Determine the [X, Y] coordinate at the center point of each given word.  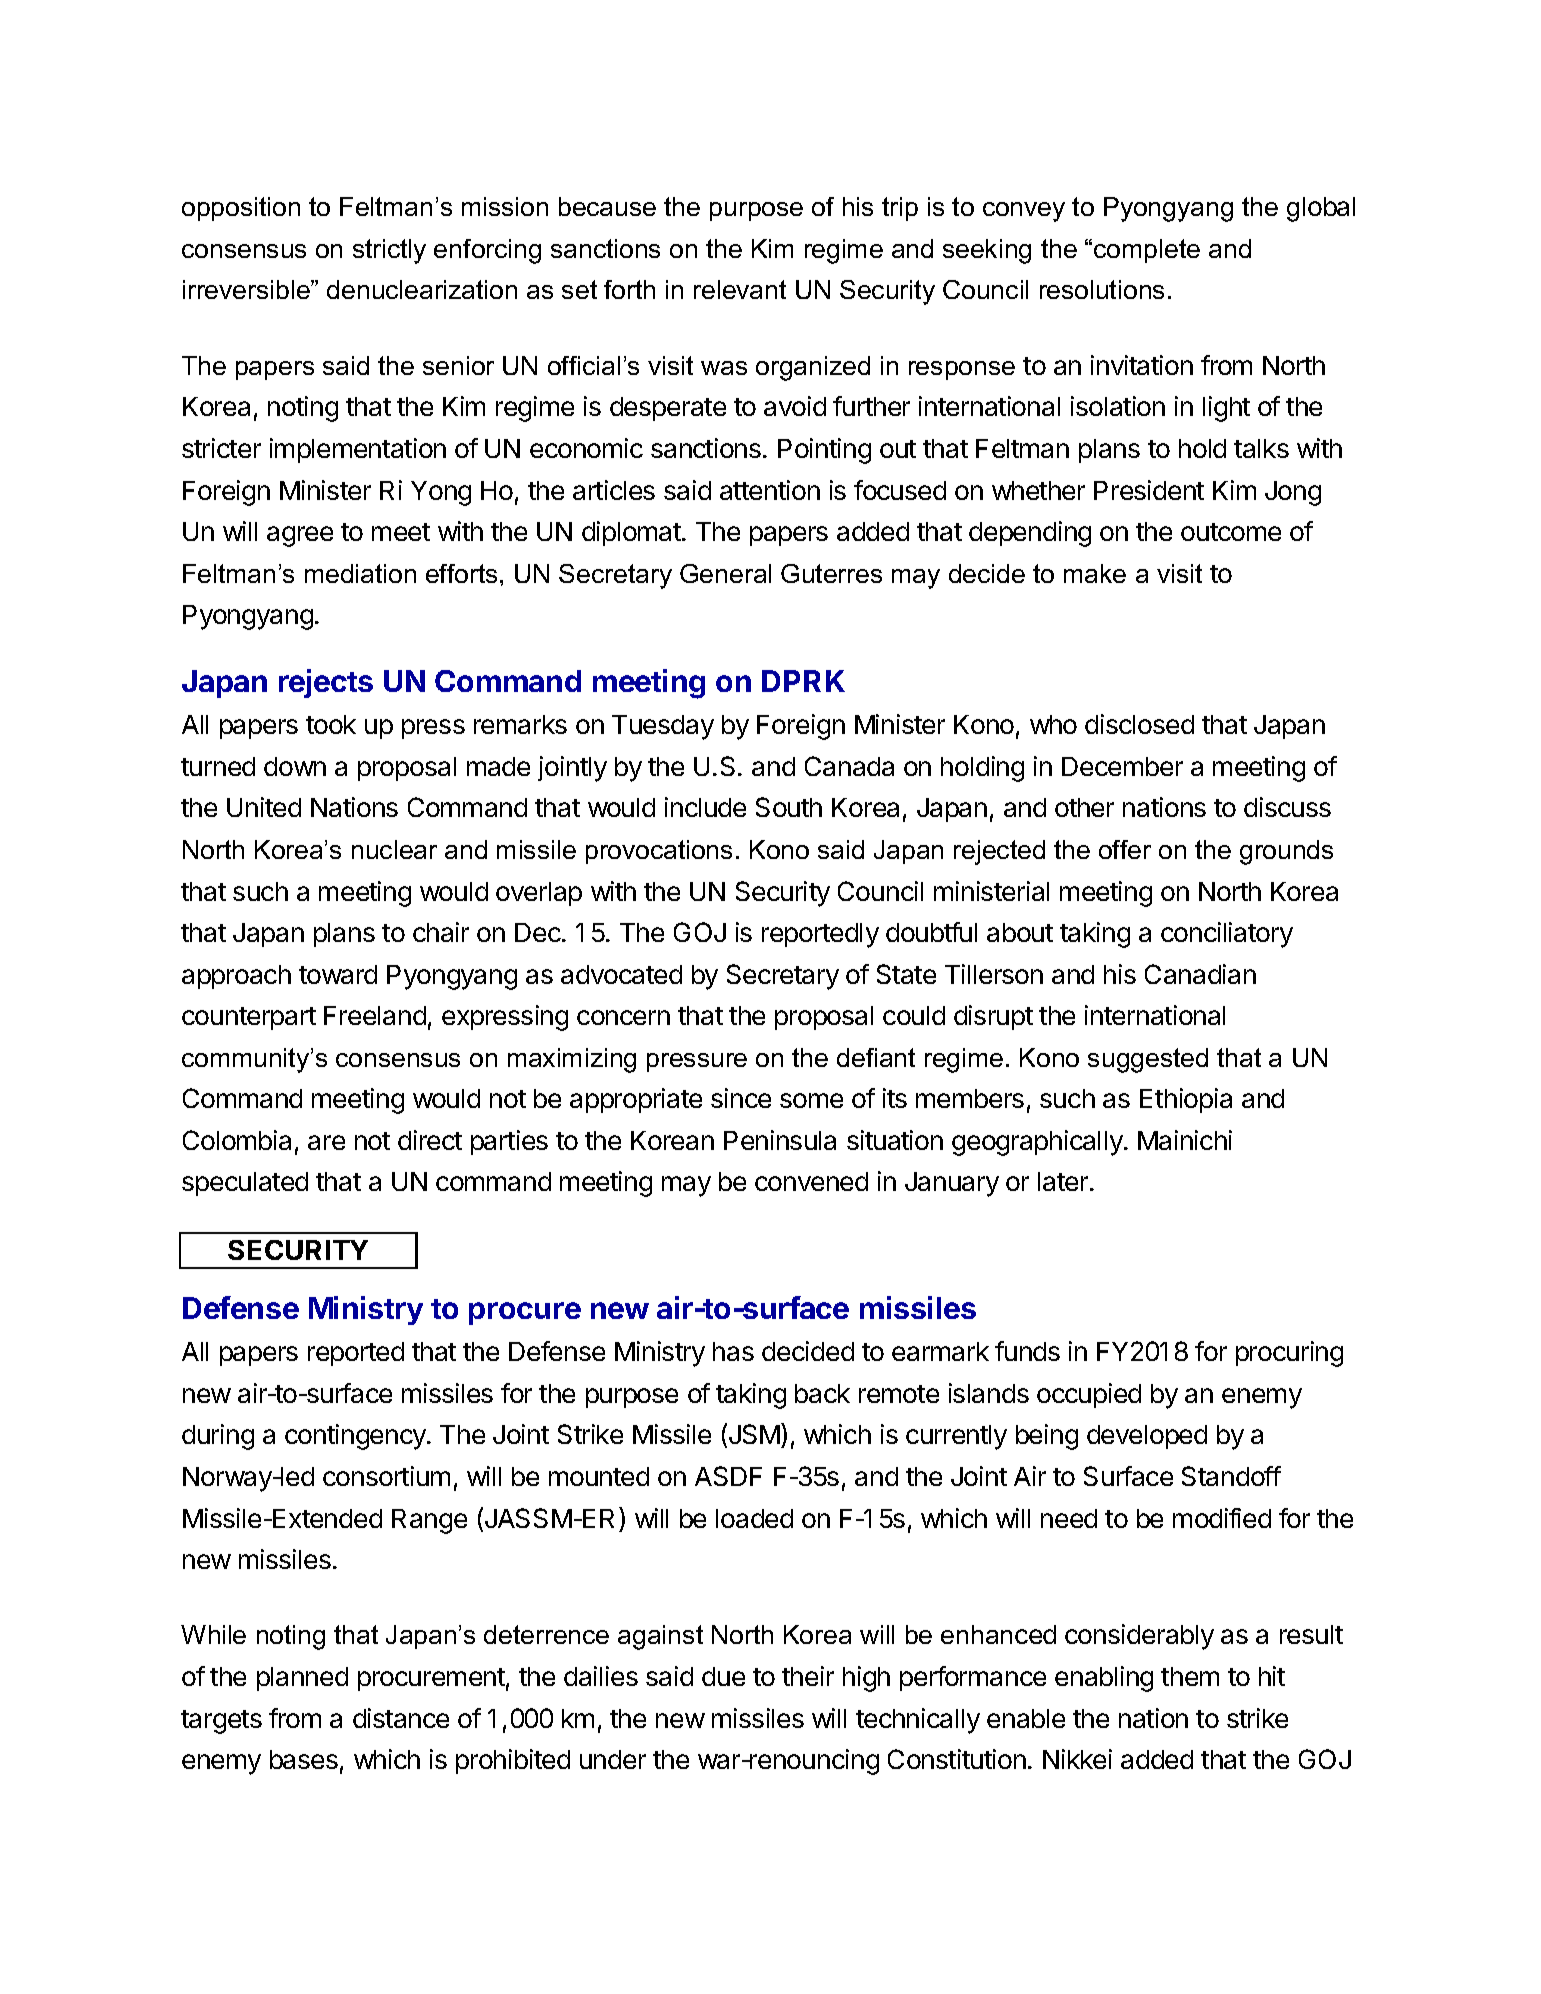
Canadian [1200, 974]
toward [338, 974]
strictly [389, 251]
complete [1147, 251]
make [1095, 573]
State [906, 974]
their [808, 1676]
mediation [360, 573]
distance [401, 1718]
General [725, 573]
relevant [740, 289]
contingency [356, 1437]
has [733, 1351]
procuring [1289, 1354]
